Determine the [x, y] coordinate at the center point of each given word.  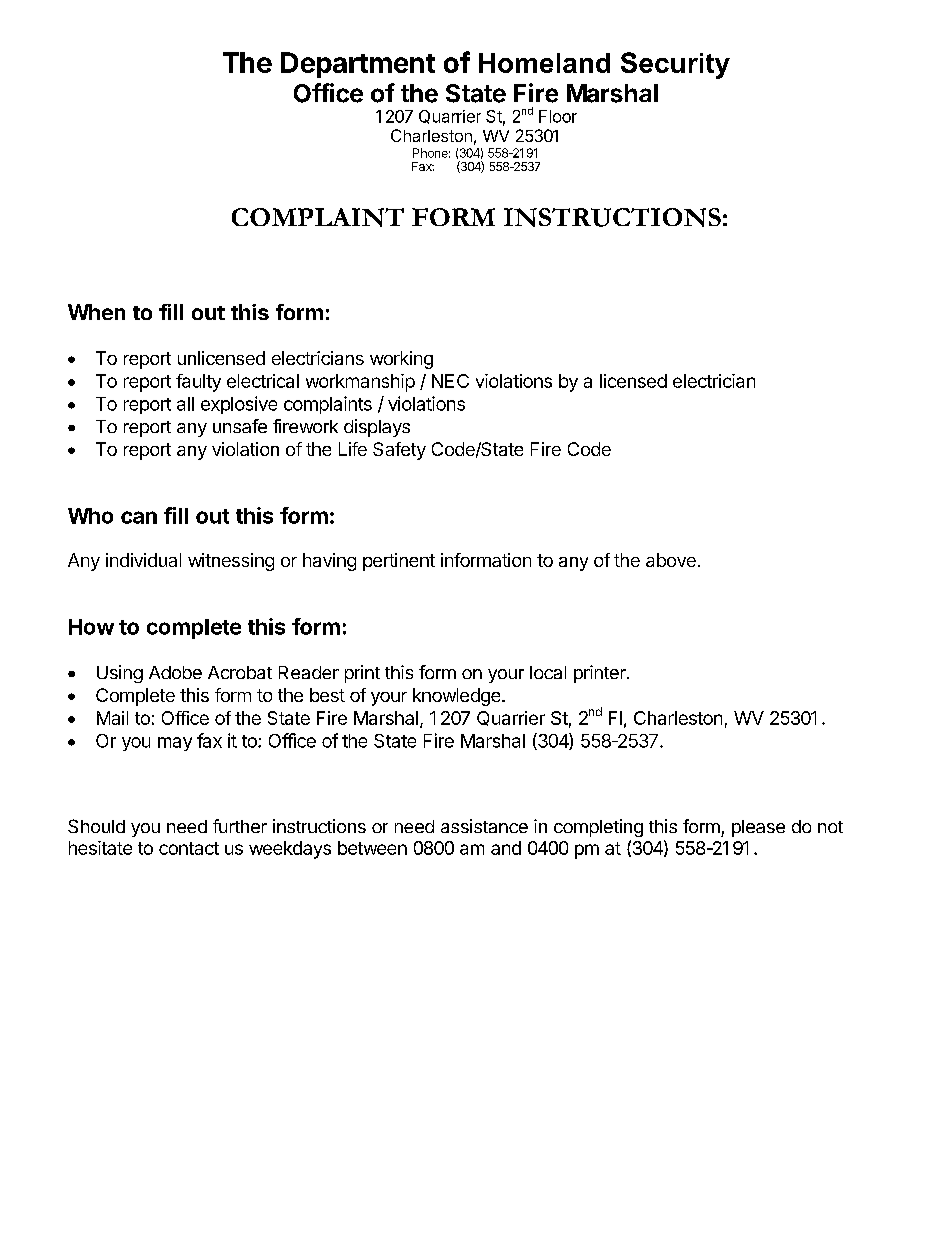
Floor [558, 116]
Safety [399, 451]
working [401, 360]
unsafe [240, 426]
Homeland [544, 63]
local [548, 672]
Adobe [175, 672]
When [96, 312]
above [671, 560]
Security [675, 65]
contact [189, 848]
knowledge [458, 697]
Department [358, 65]
